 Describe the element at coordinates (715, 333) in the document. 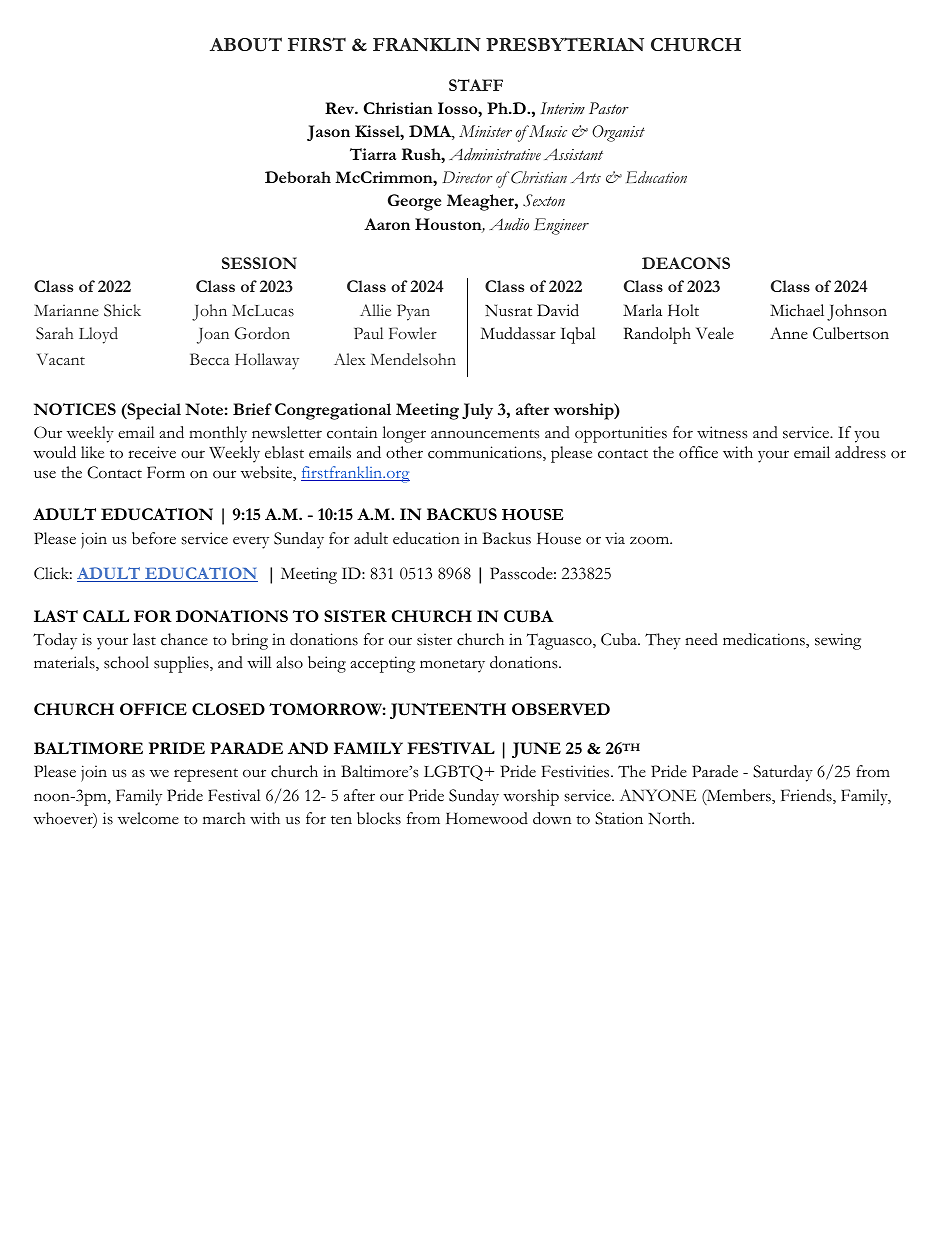

I see `Veale` at that location.
